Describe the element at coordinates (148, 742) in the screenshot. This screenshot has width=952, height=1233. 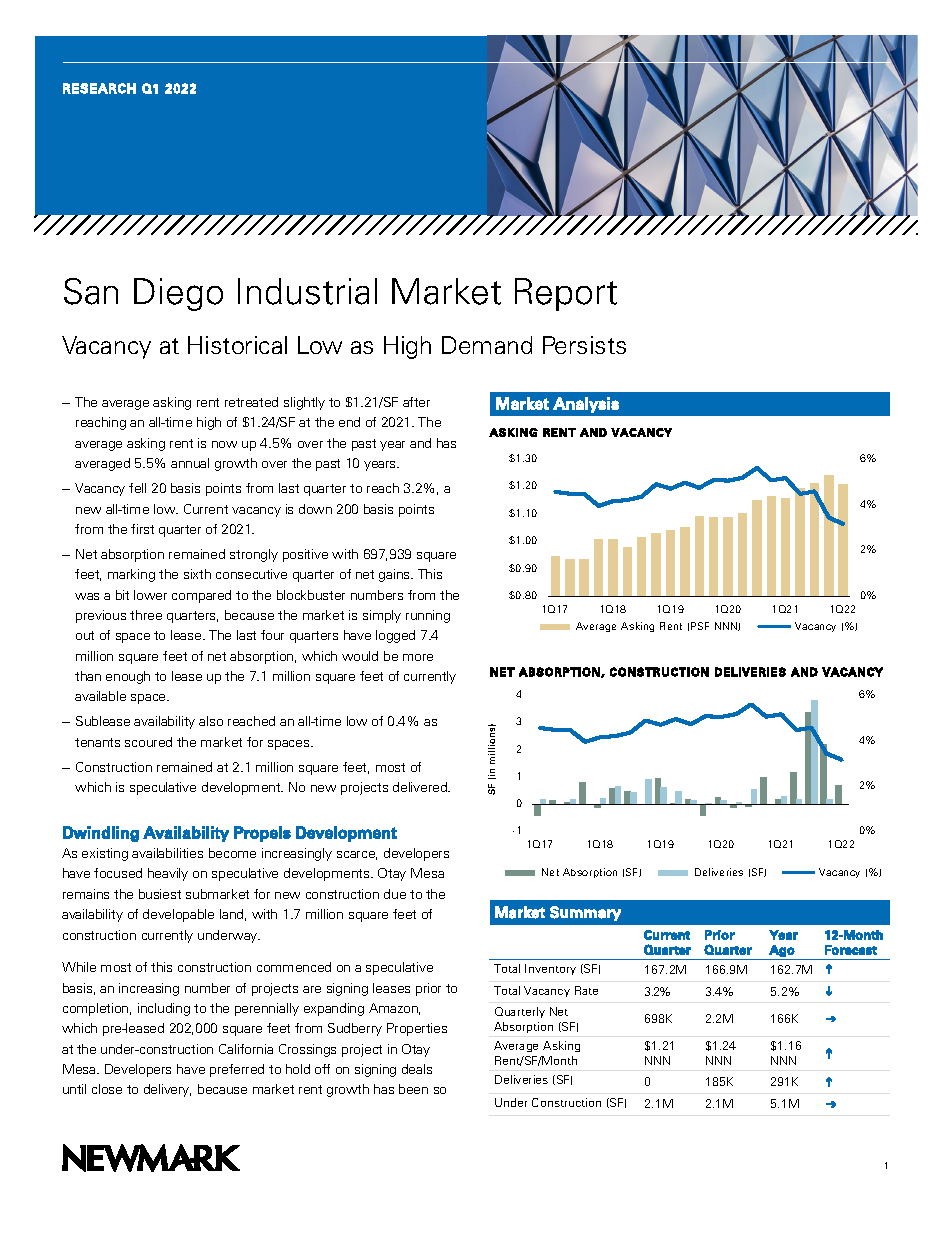
I see `scoured` at that location.
